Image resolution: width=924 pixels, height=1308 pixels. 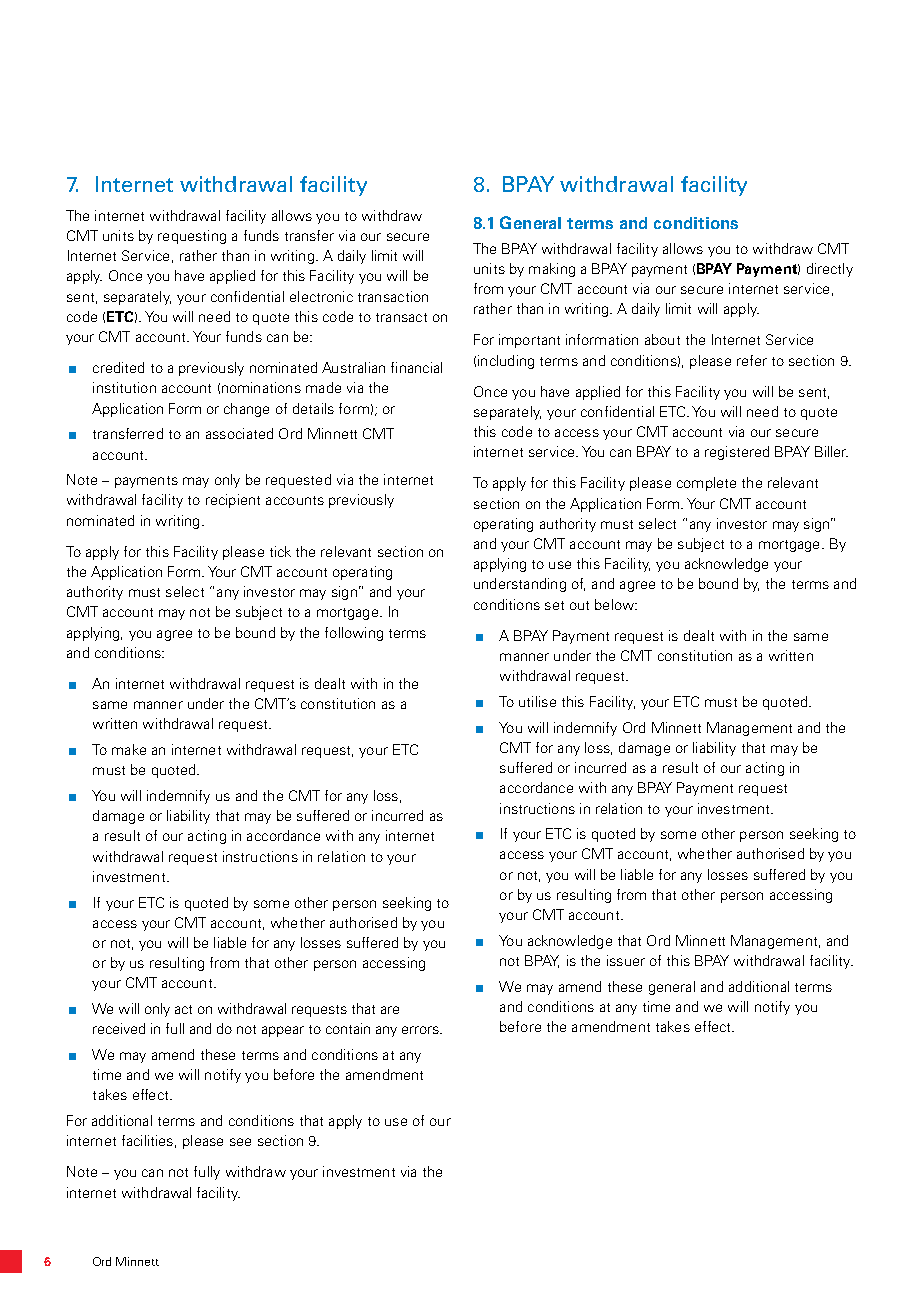 I want to click on below, so click(x=615, y=604).
